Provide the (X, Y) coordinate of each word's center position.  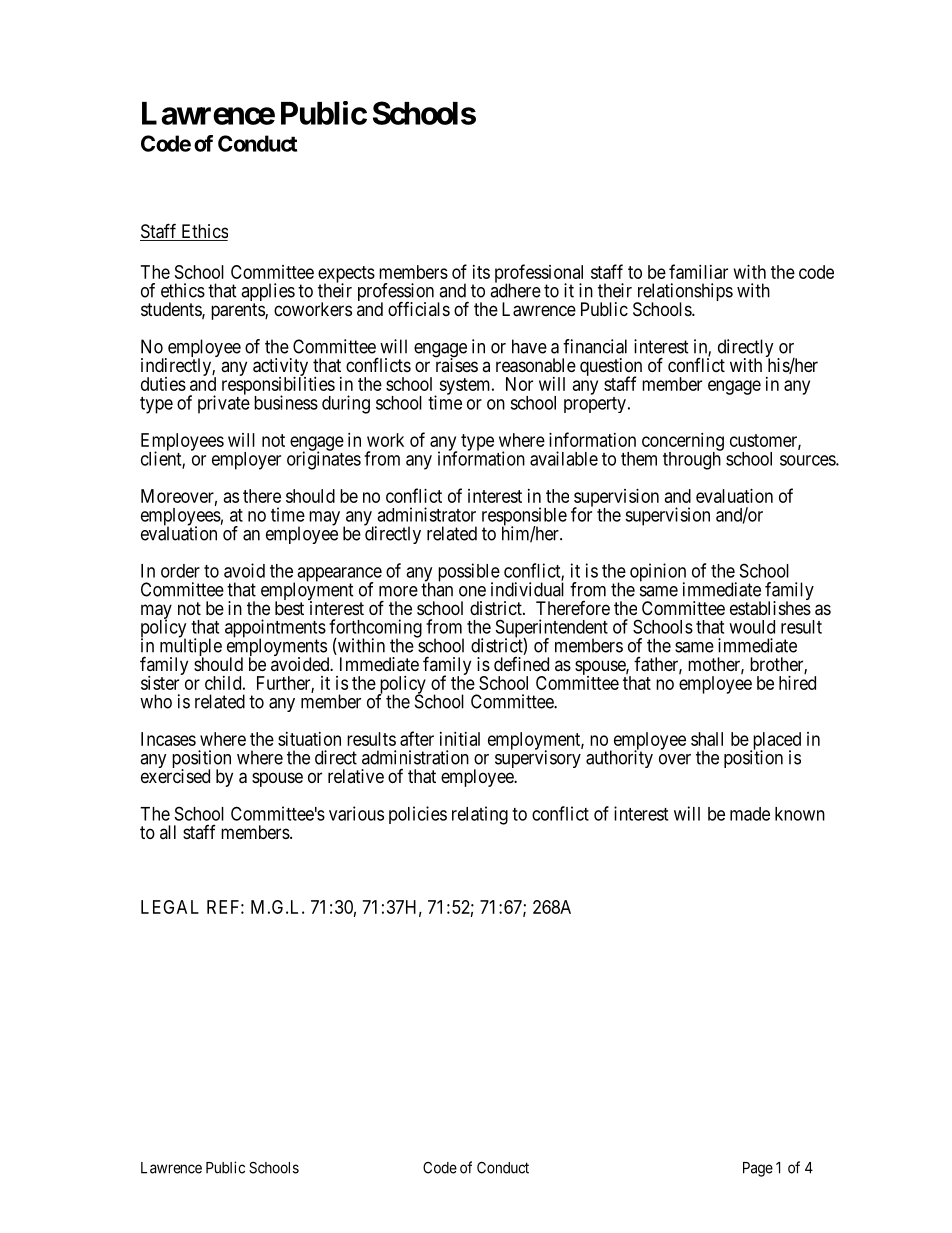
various (356, 813)
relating (480, 815)
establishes (770, 608)
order (180, 571)
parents (238, 311)
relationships (683, 293)
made (750, 814)
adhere (515, 290)
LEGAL (170, 907)
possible (469, 573)
